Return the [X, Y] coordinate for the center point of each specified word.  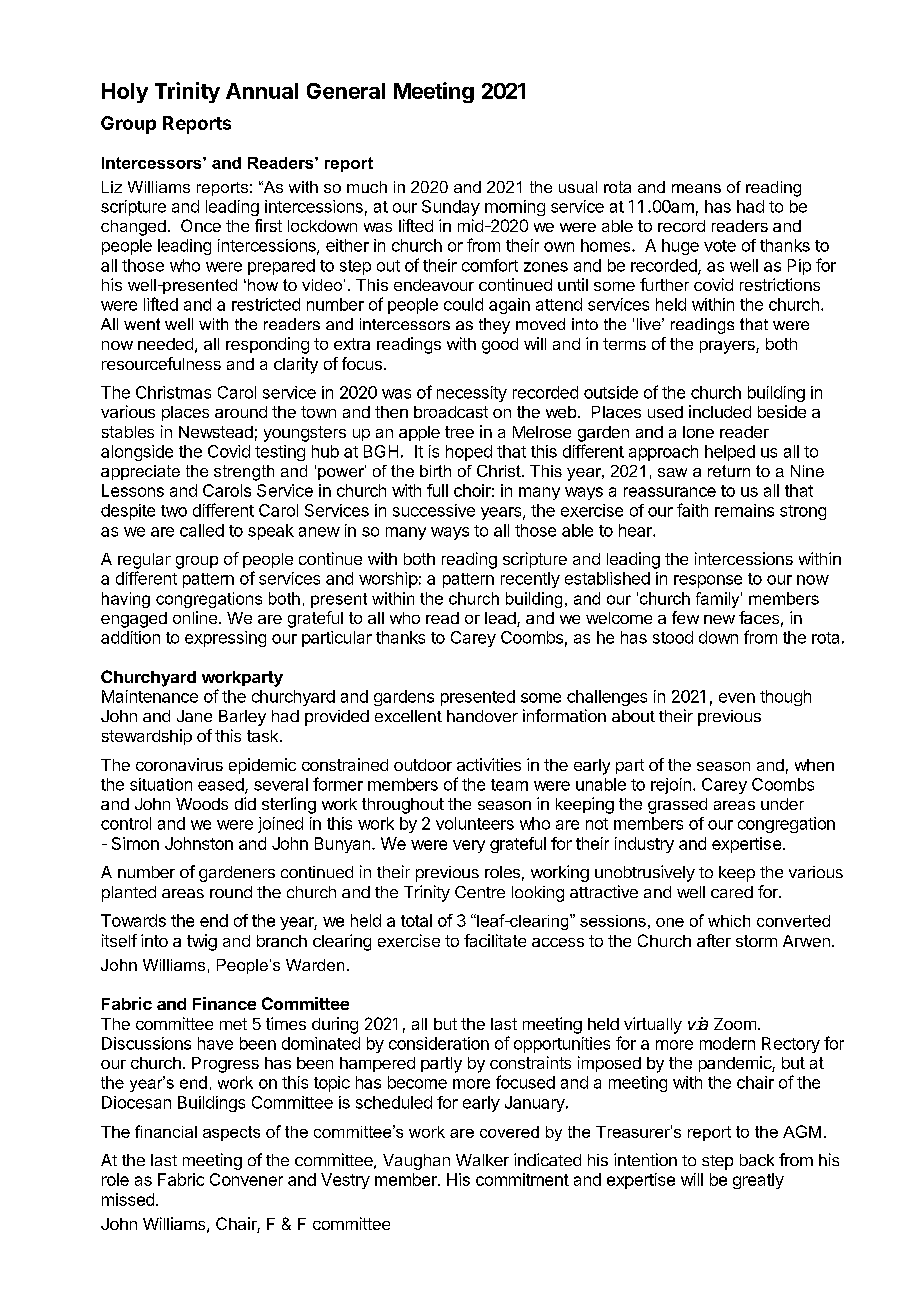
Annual [262, 91]
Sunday [451, 208]
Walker [482, 1160]
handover [482, 716]
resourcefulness [161, 363]
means [696, 188]
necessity [472, 394]
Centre [480, 892]
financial [166, 1131]
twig [202, 942]
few [685, 617]
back [757, 1160]
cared [732, 892]
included [720, 411]
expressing [225, 639]
